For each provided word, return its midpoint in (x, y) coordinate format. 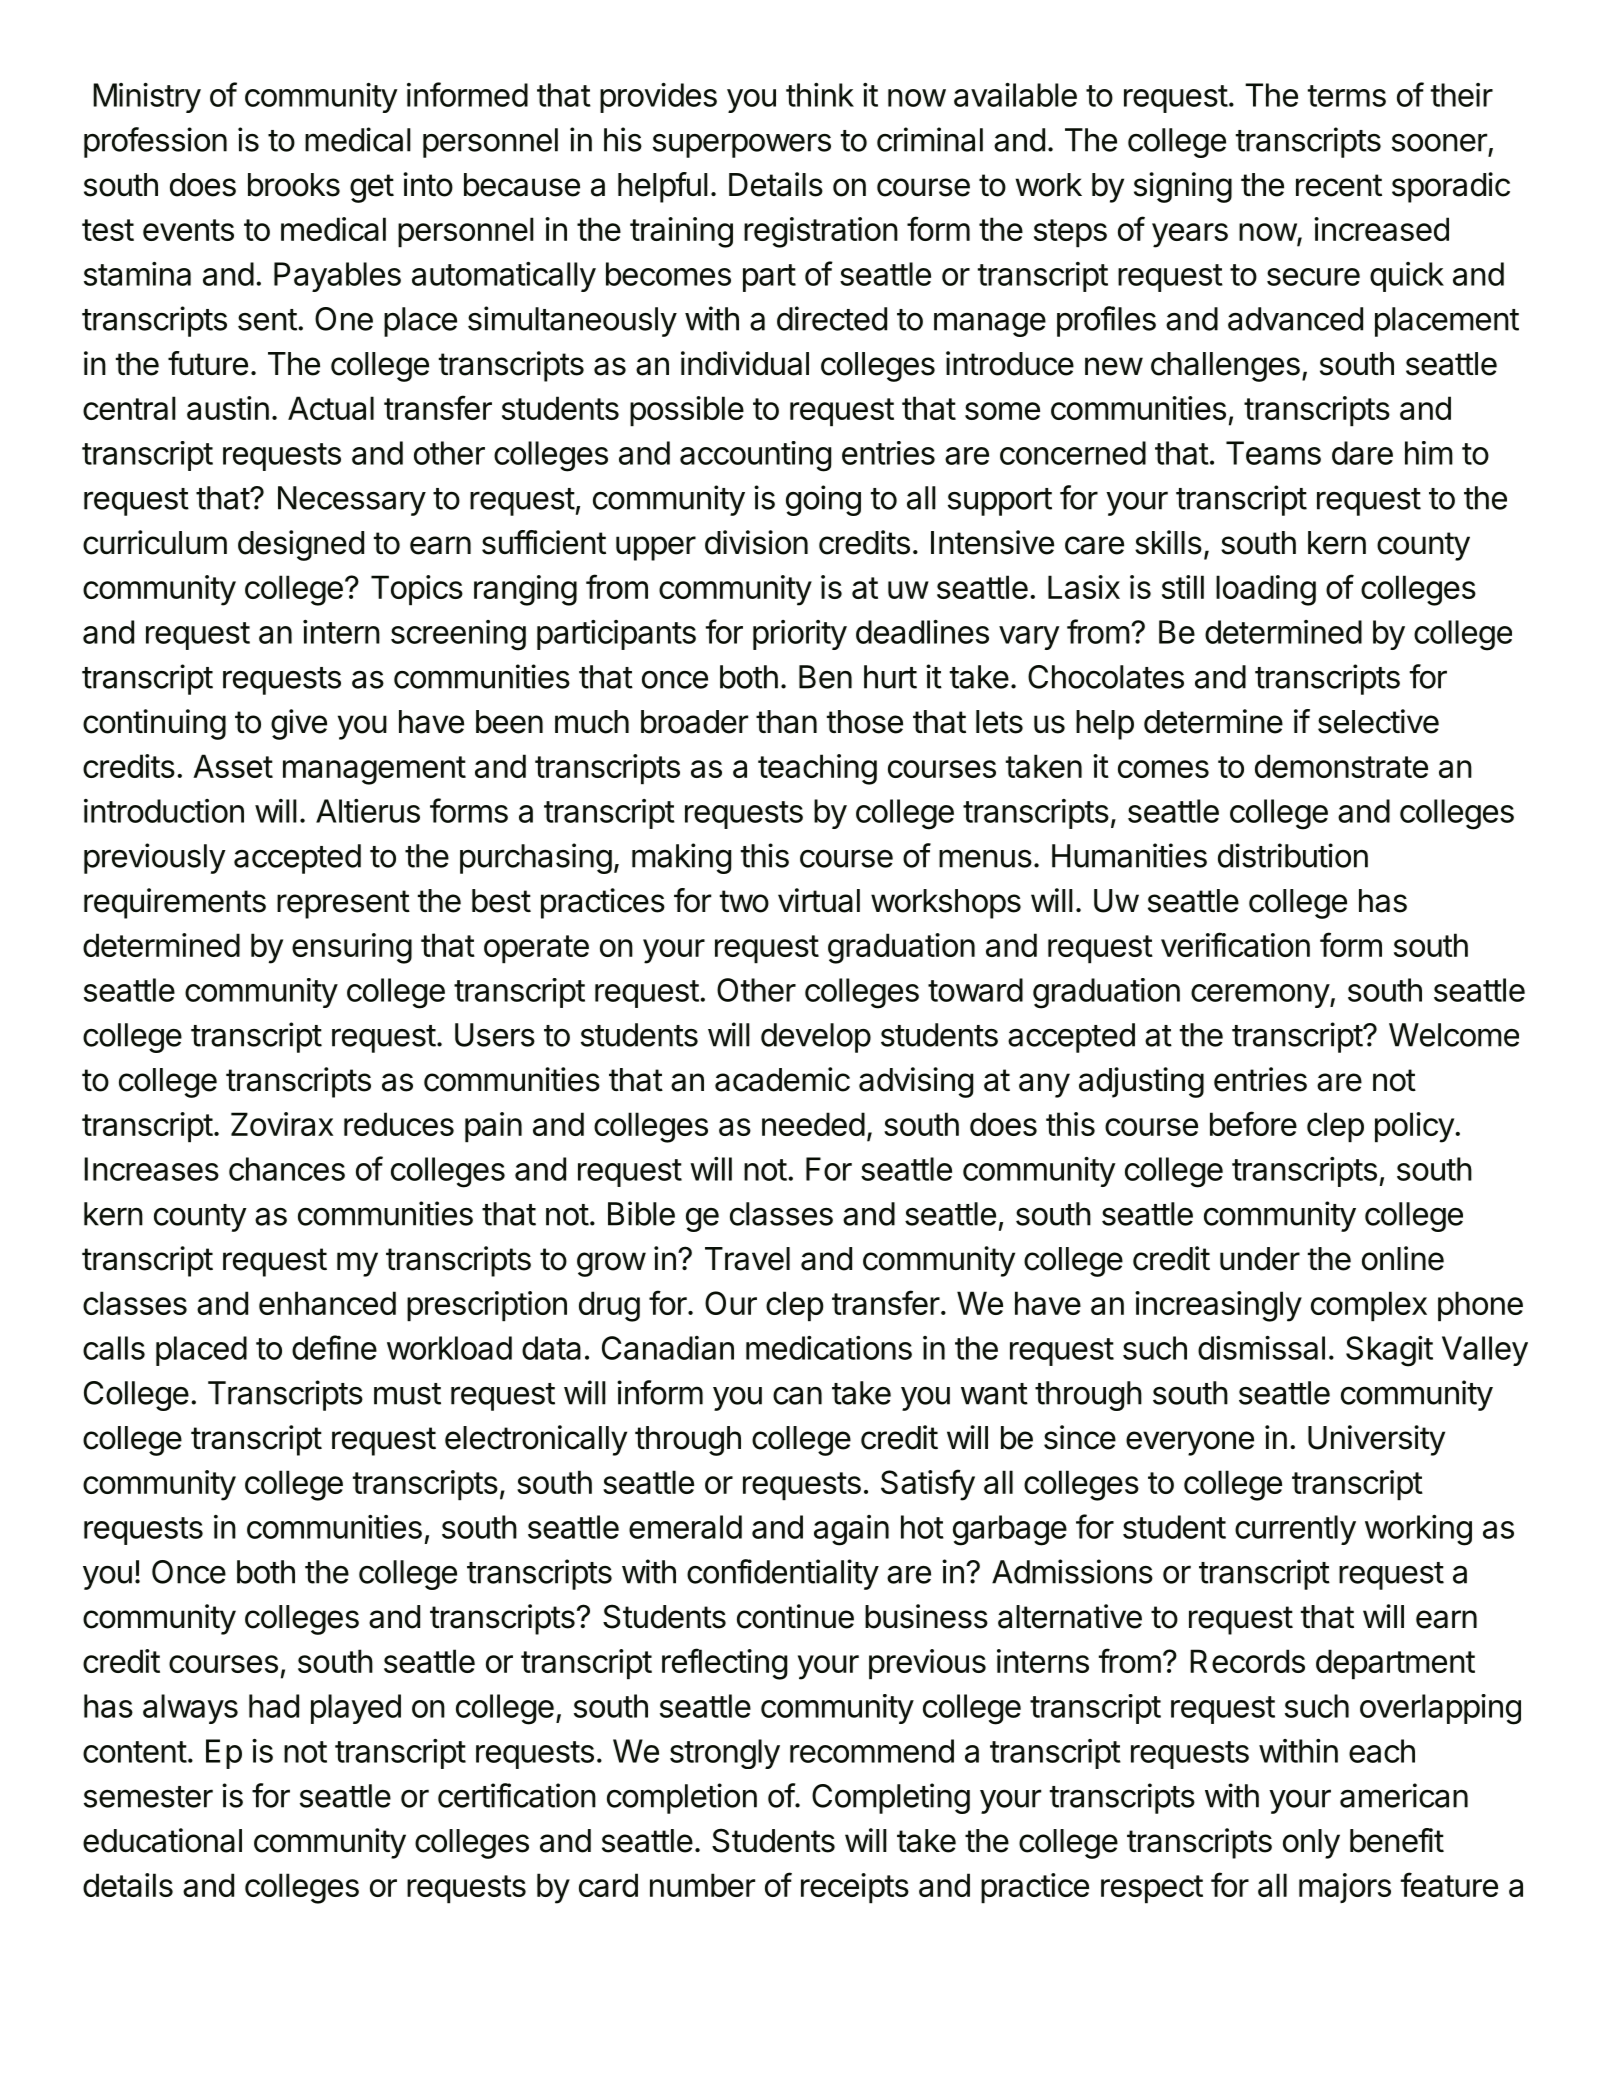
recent (1339, 185)
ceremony (1261, 996)
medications (829, 1348)
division (756, 542)
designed (301, 545)
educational (162, 1840)
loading (1266, 590)
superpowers (742, 145)
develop (816, 1038)
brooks (294, 185)
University (1376, 1440)
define (334, 1347)
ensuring (352, 948)
